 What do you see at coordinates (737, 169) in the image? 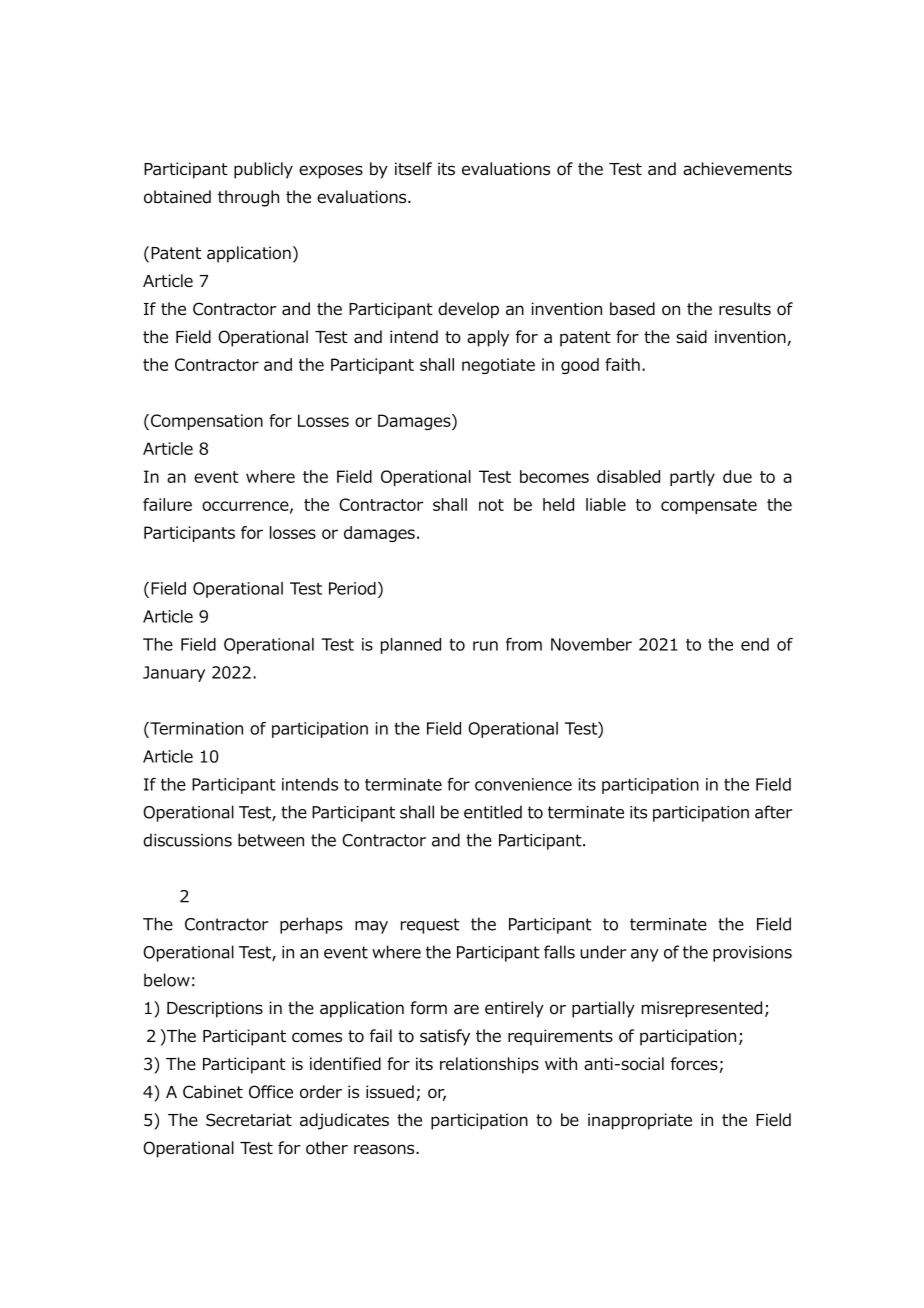
I see `achievements` at bounding box center [737, 169].
